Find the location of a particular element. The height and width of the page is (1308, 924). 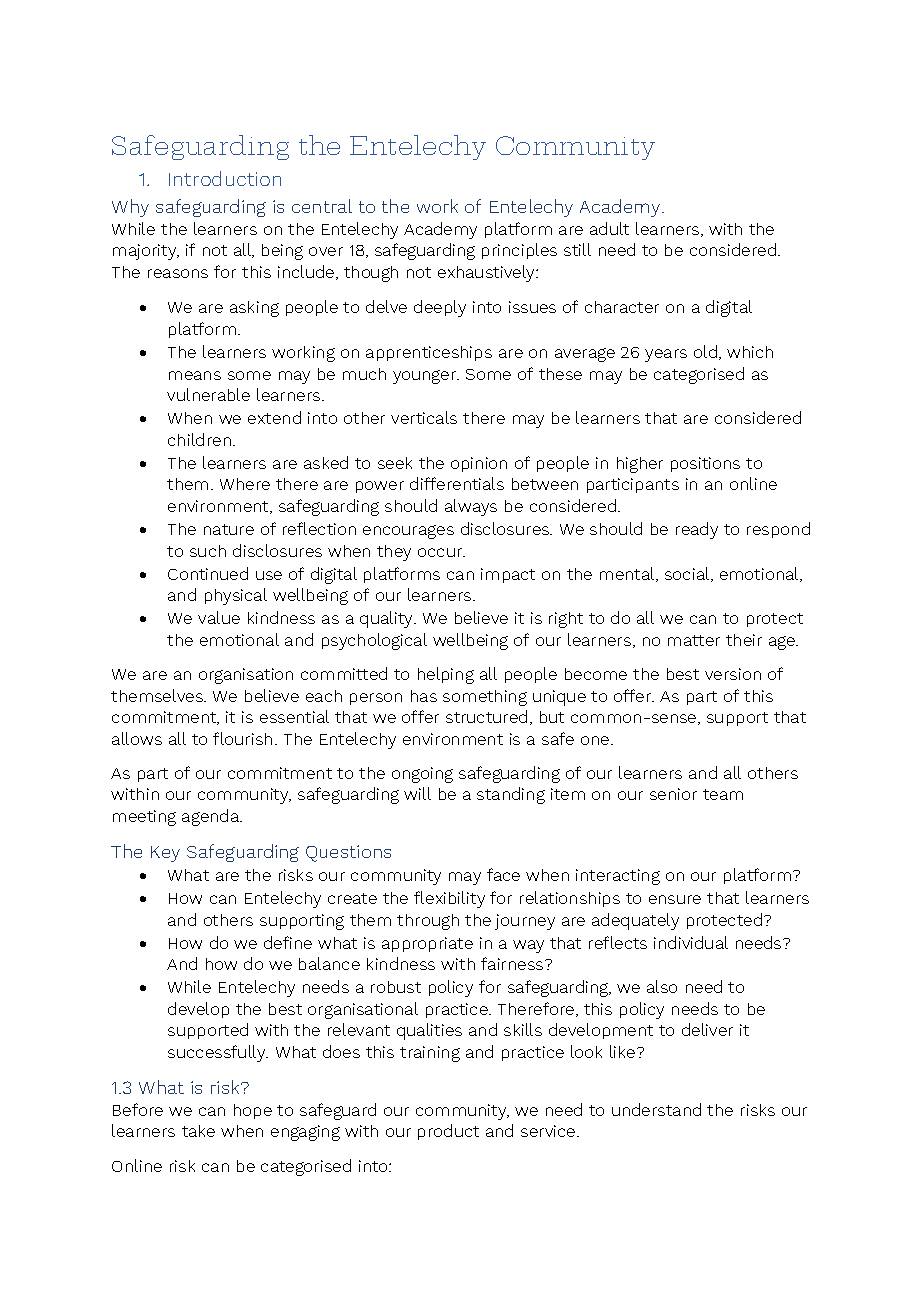

Introduction is located at coordinates (225, 178).
